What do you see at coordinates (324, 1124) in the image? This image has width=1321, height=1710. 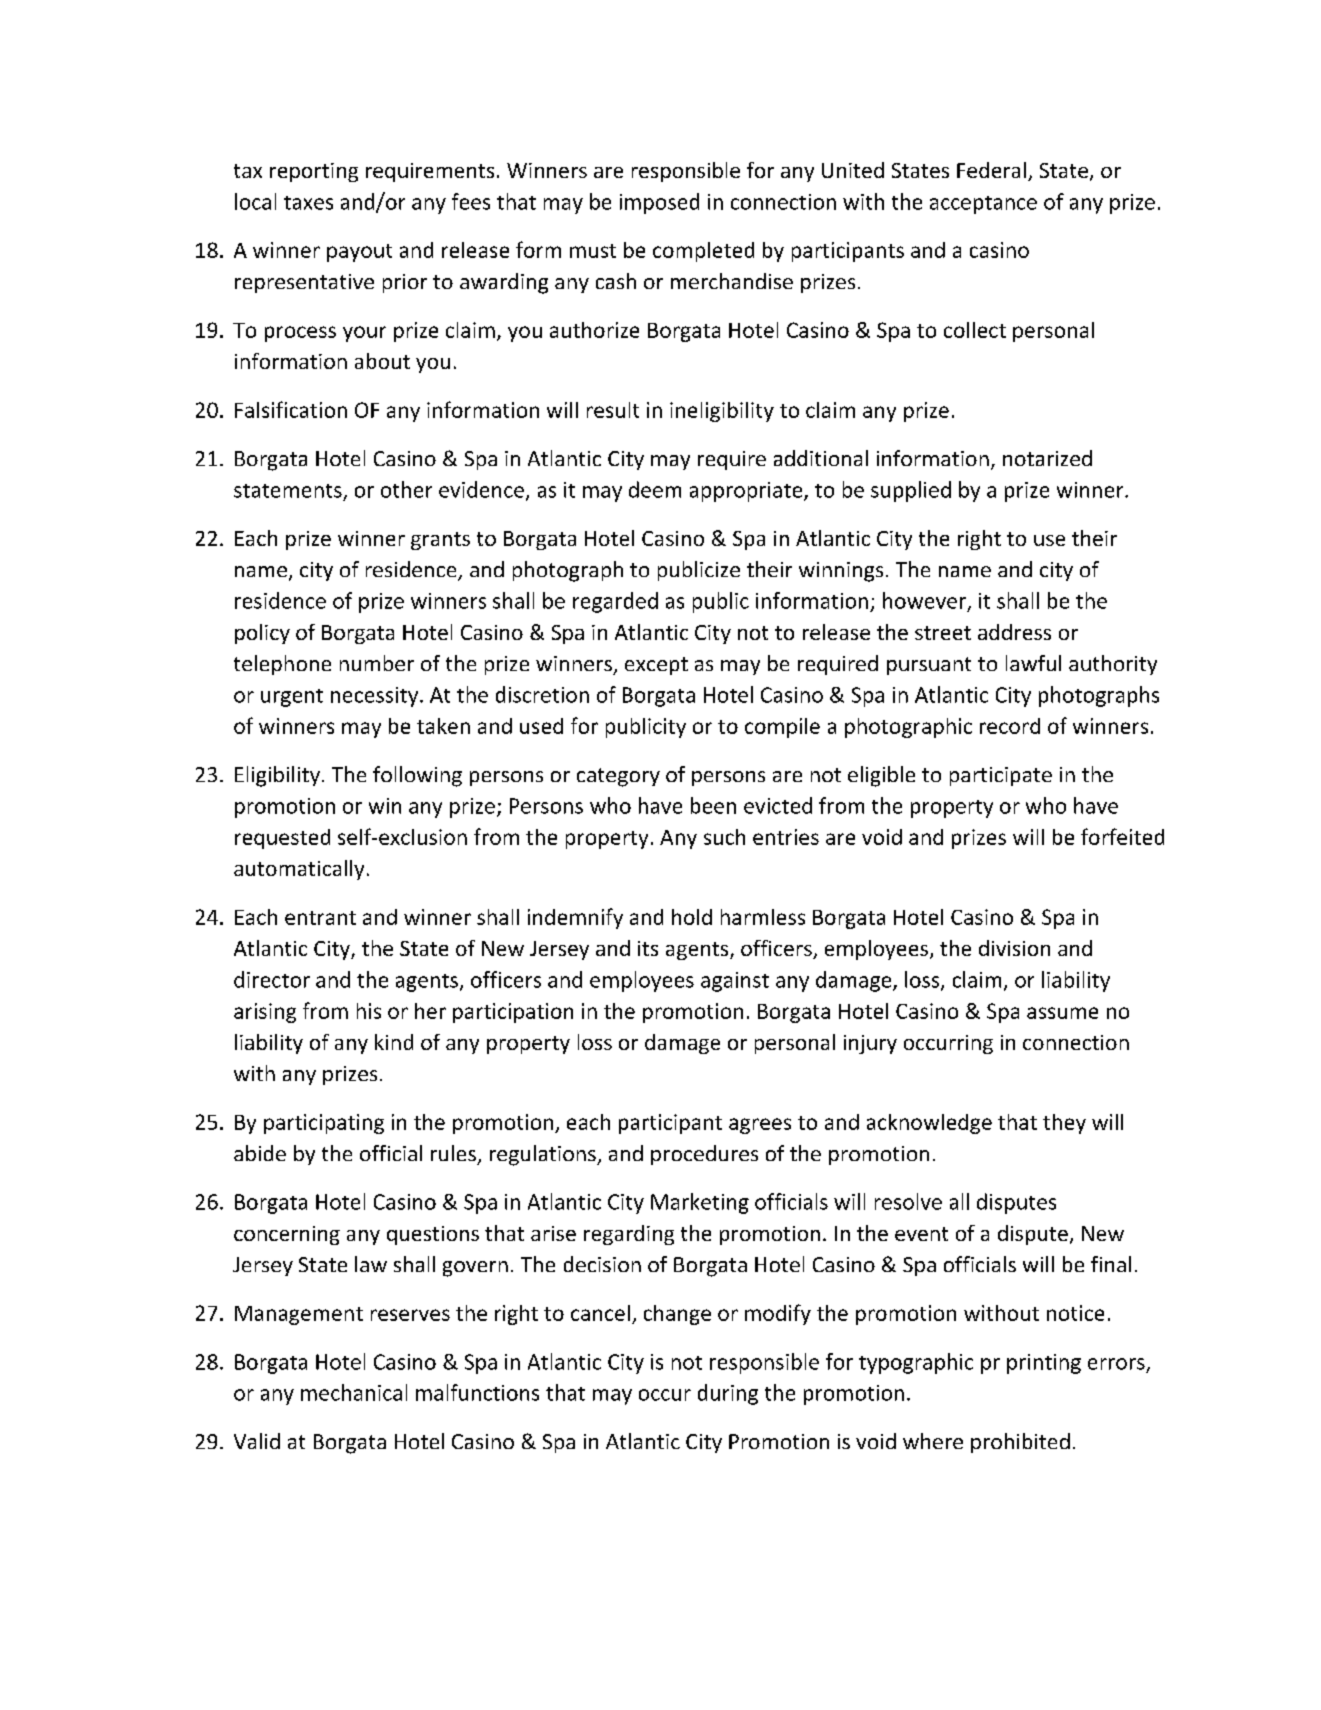 I see `participating` at bounding box center [324, 1124].
